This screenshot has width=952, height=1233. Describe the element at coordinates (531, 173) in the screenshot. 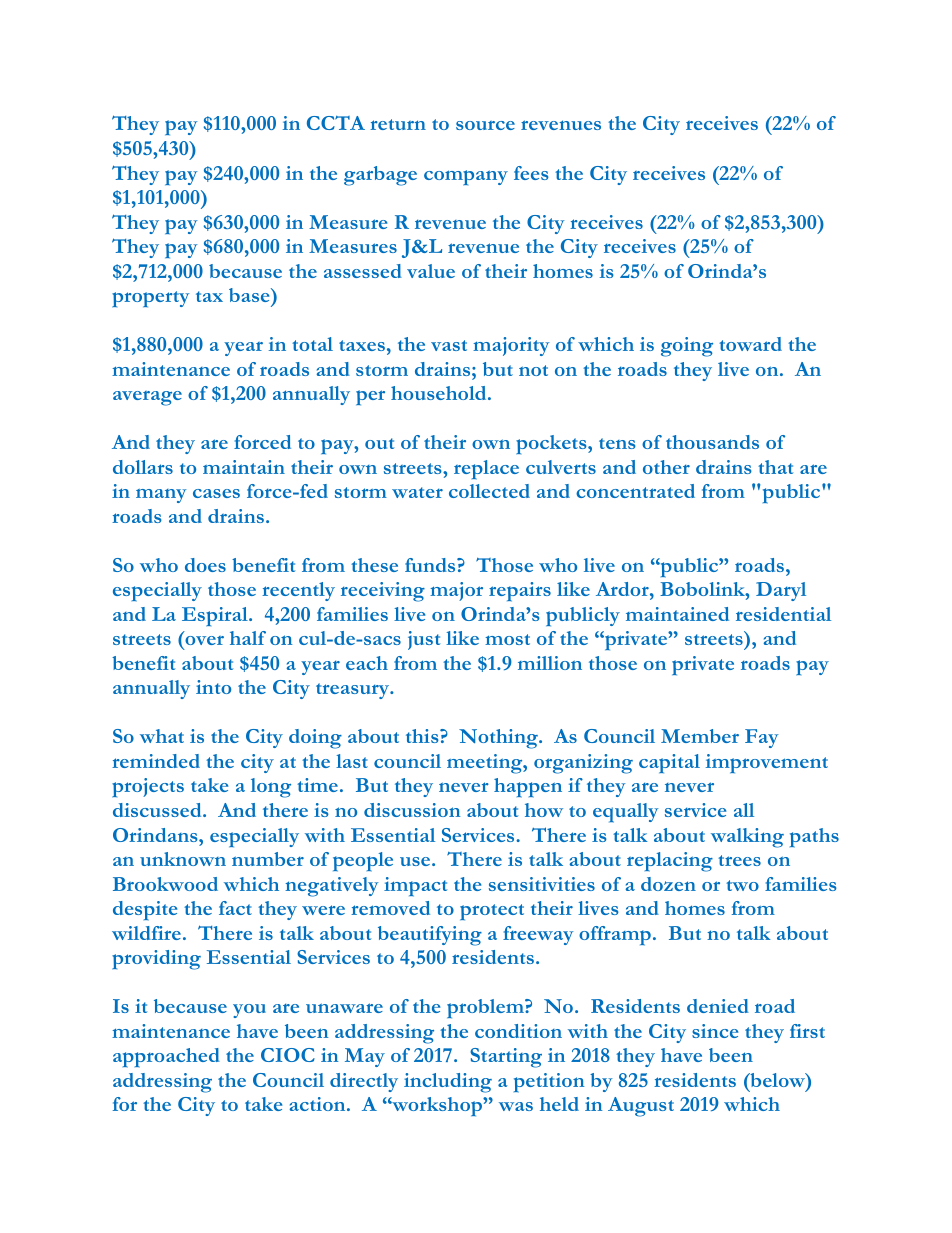

I see `fees` at that location.
